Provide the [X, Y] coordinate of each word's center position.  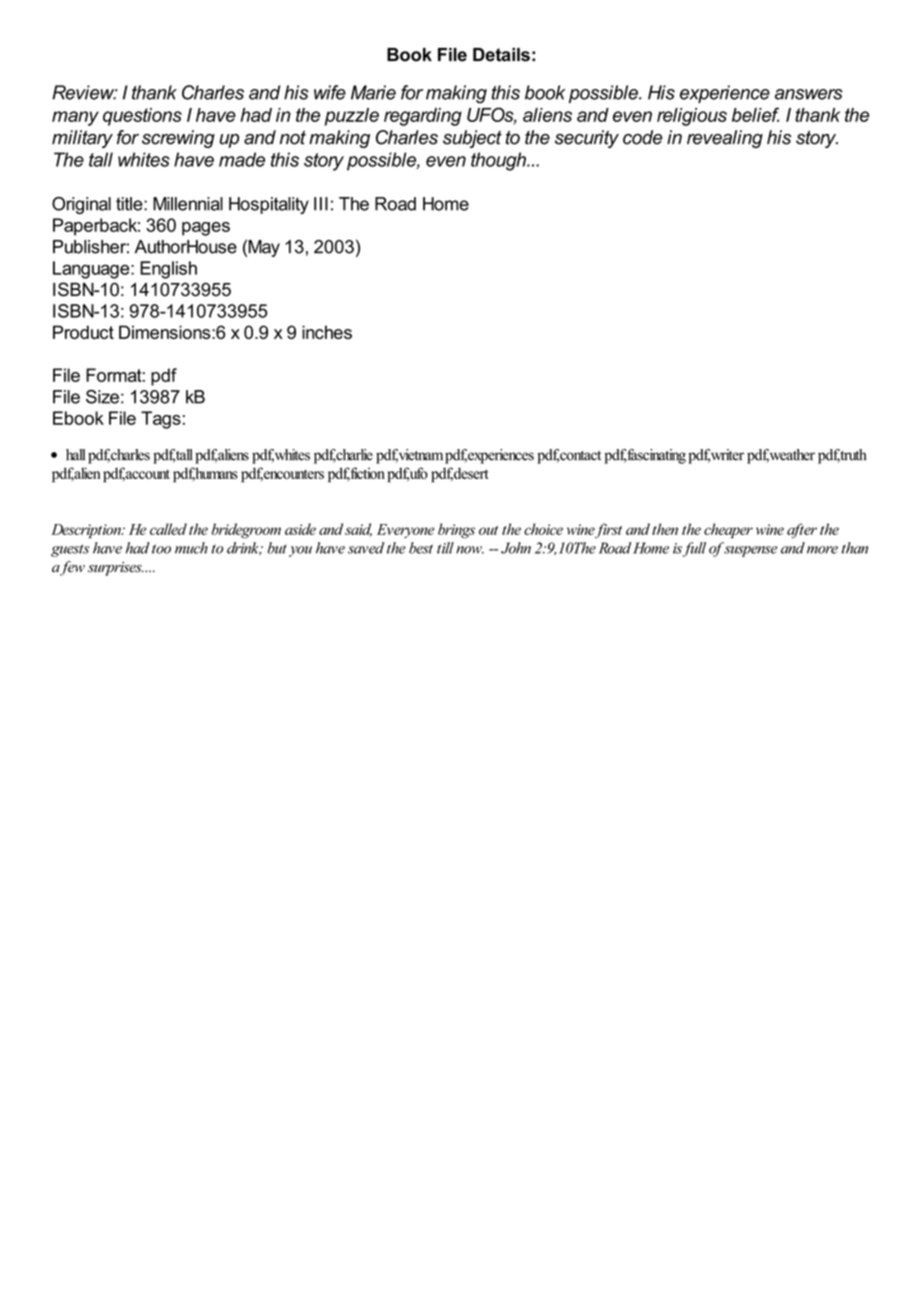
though [499, 161]
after [802, 530]
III [321, 204]
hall [75, 455]
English [168, 270]
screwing [178, 139]
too [161, 549]
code [642, 137]
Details [501, 55]
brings [456, 531]
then [665, 529]
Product [83, 332]
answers [809, 94]
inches [327, 332]
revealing [725, 139]
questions [142, 117]
